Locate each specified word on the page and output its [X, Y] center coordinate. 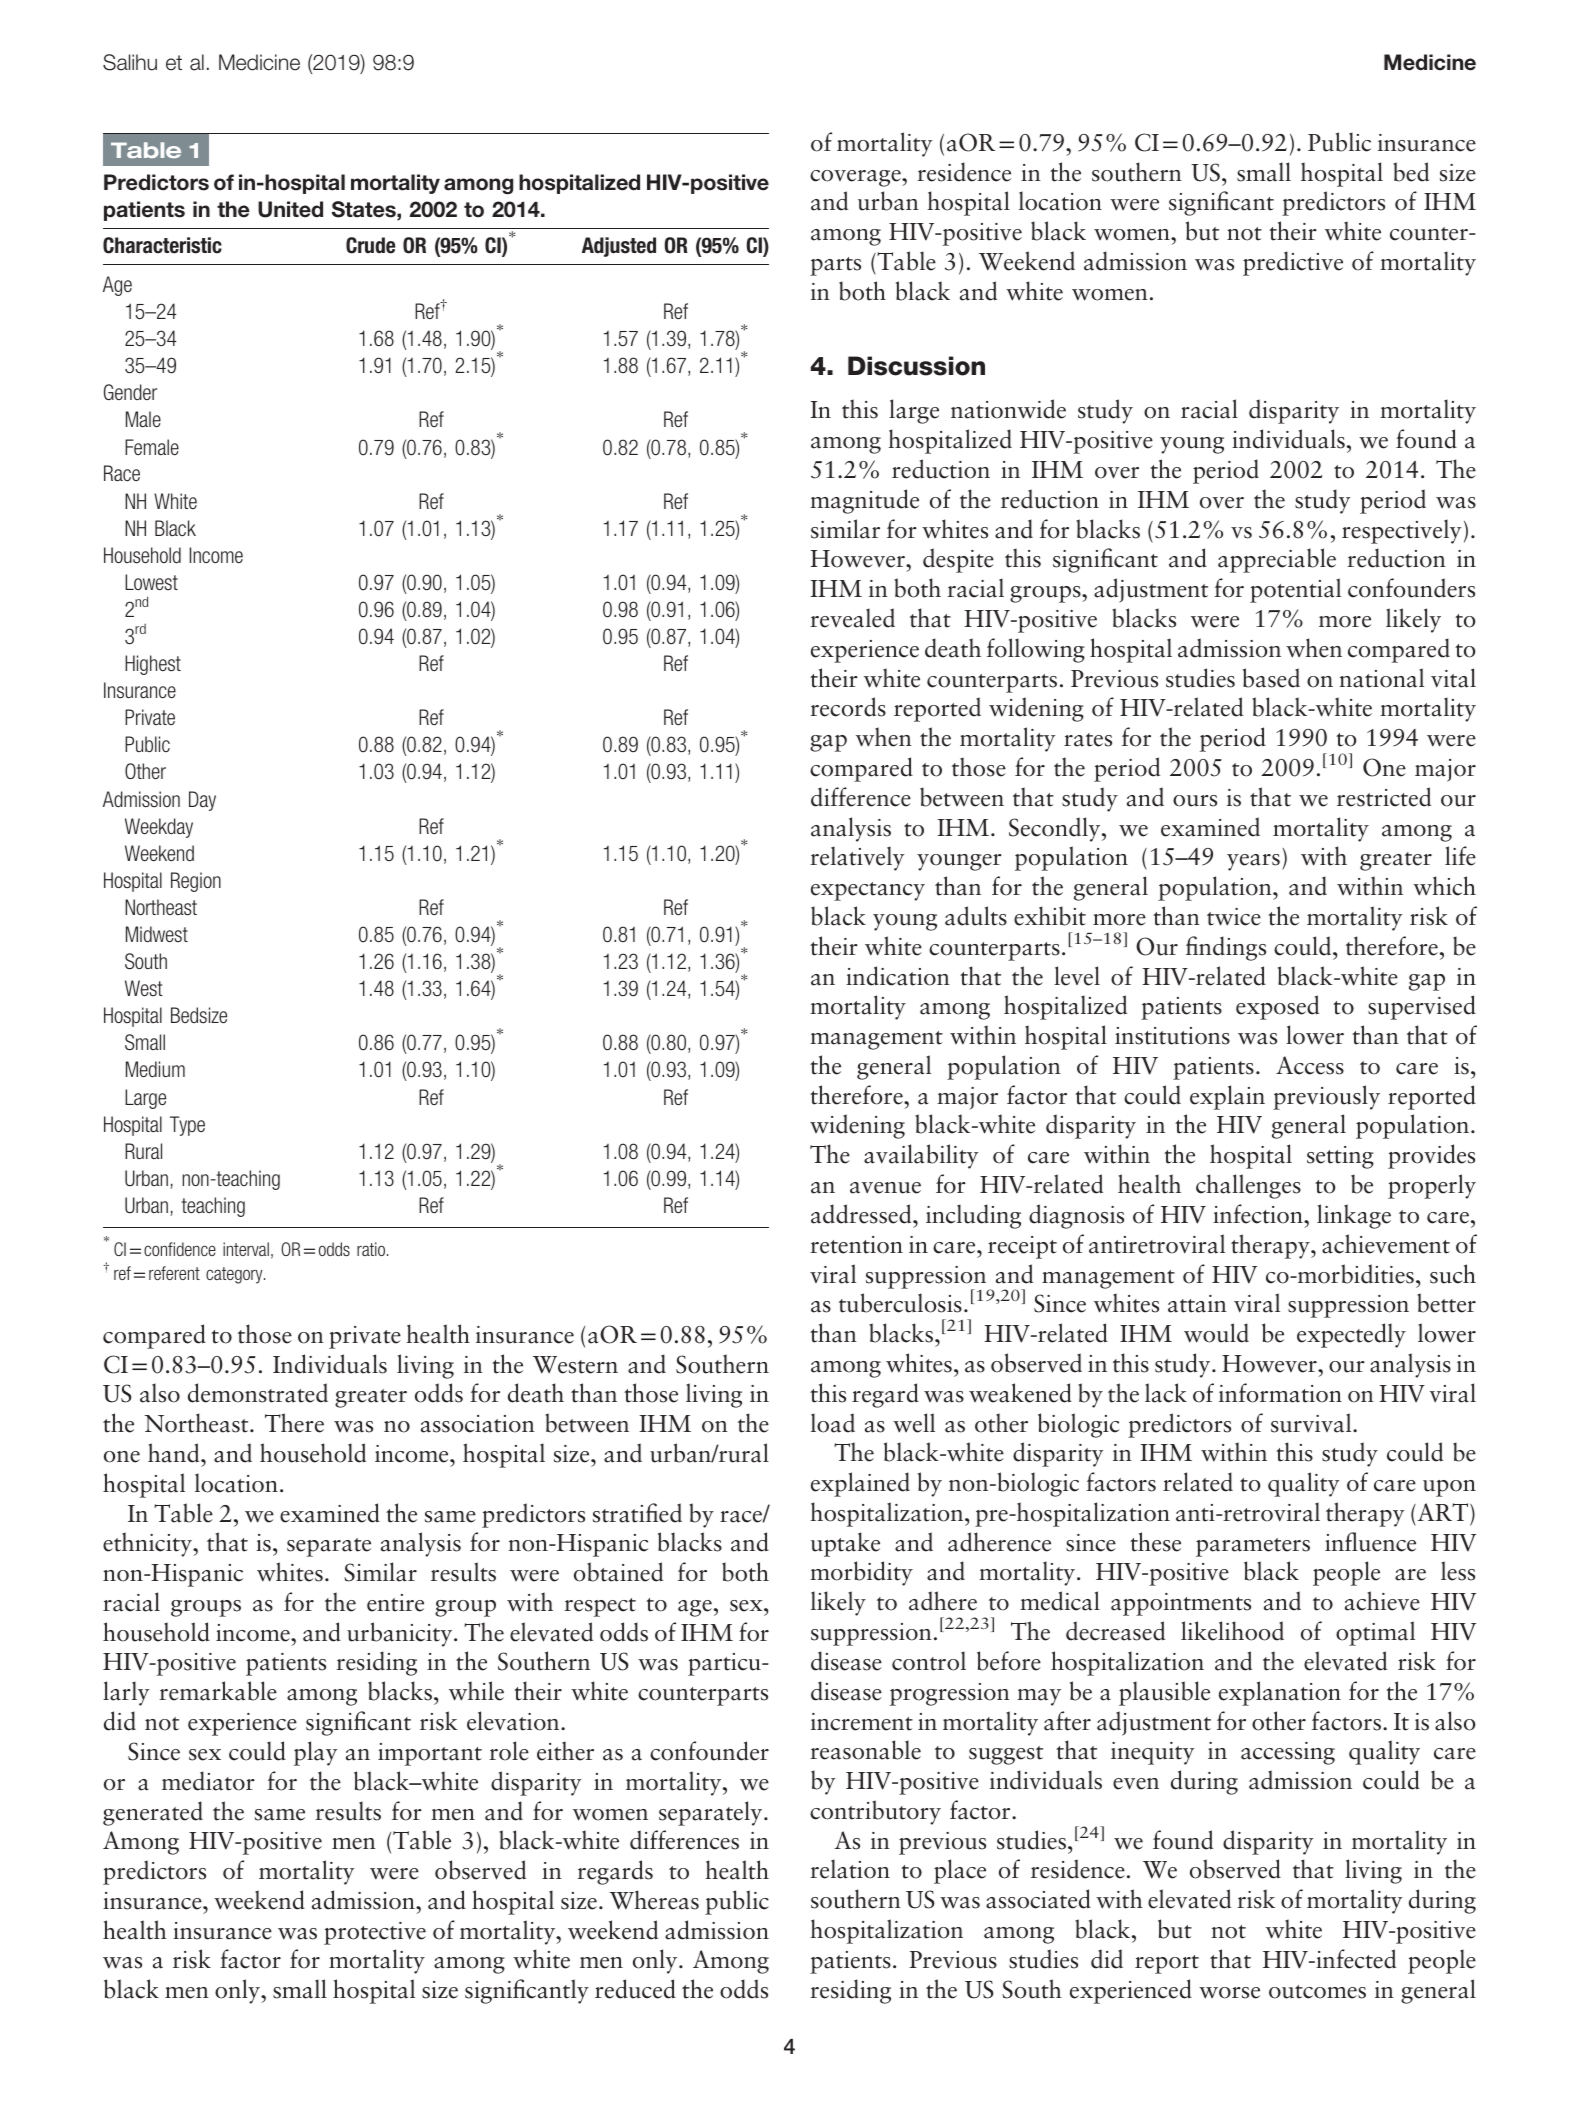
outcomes [1317, 1992]
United [290, 209]
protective [375, 1933]
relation [850, 1869]
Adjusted [619, 247]
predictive [1293, 263]
